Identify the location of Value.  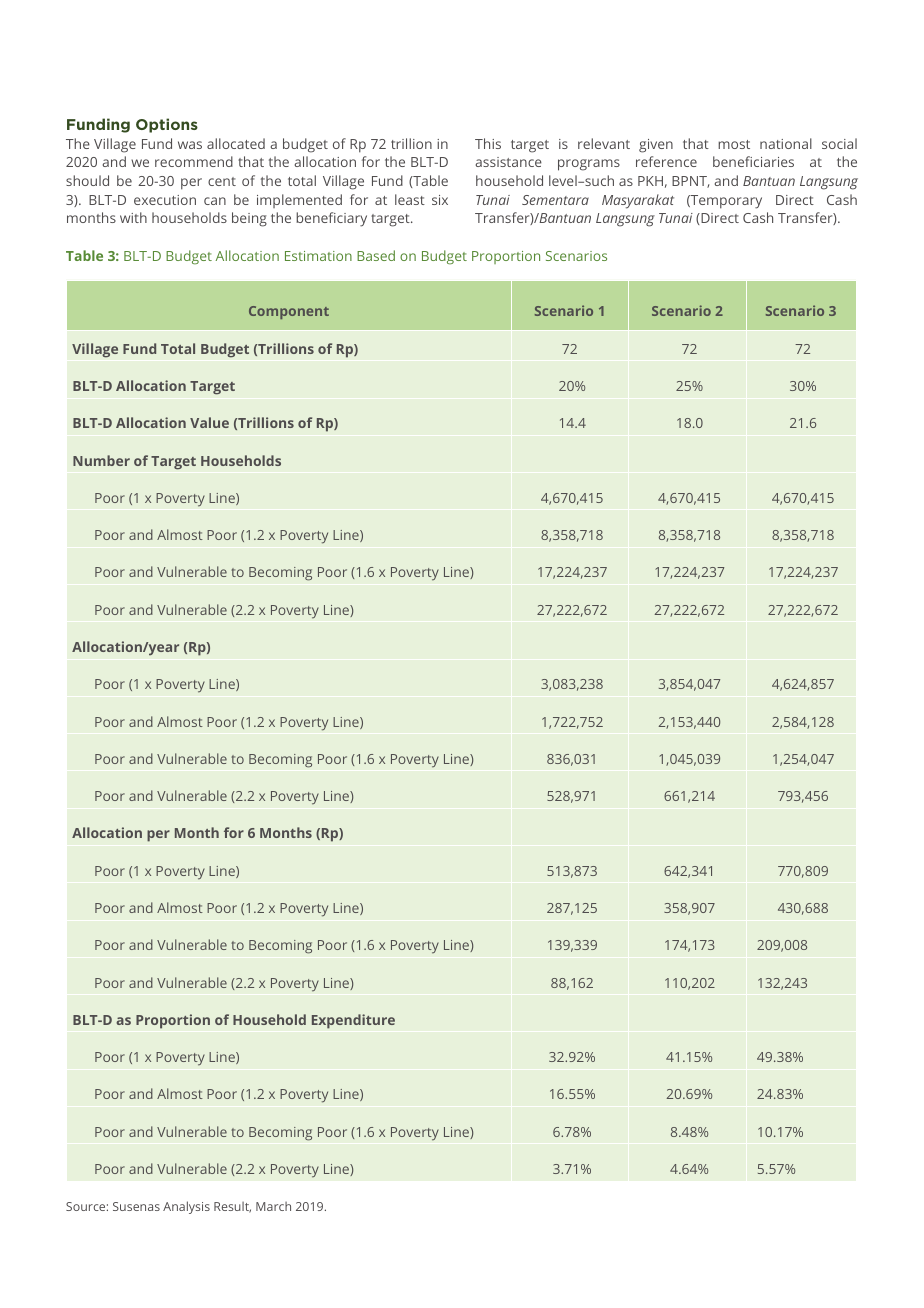
(209, 422).
